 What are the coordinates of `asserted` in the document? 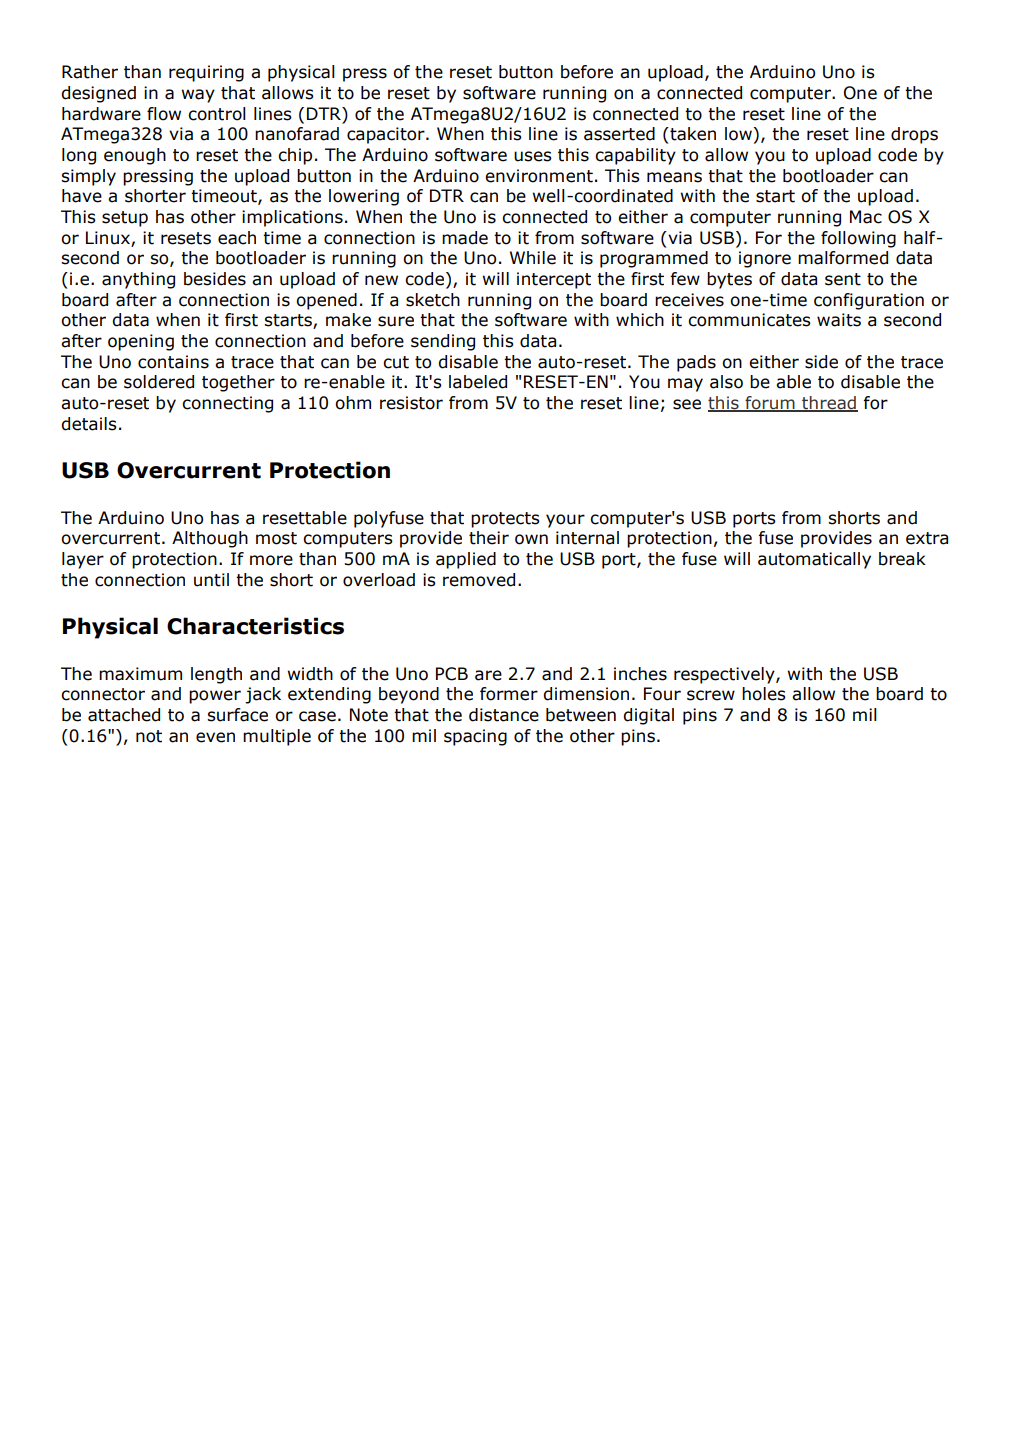 It's located at (619, 134).
